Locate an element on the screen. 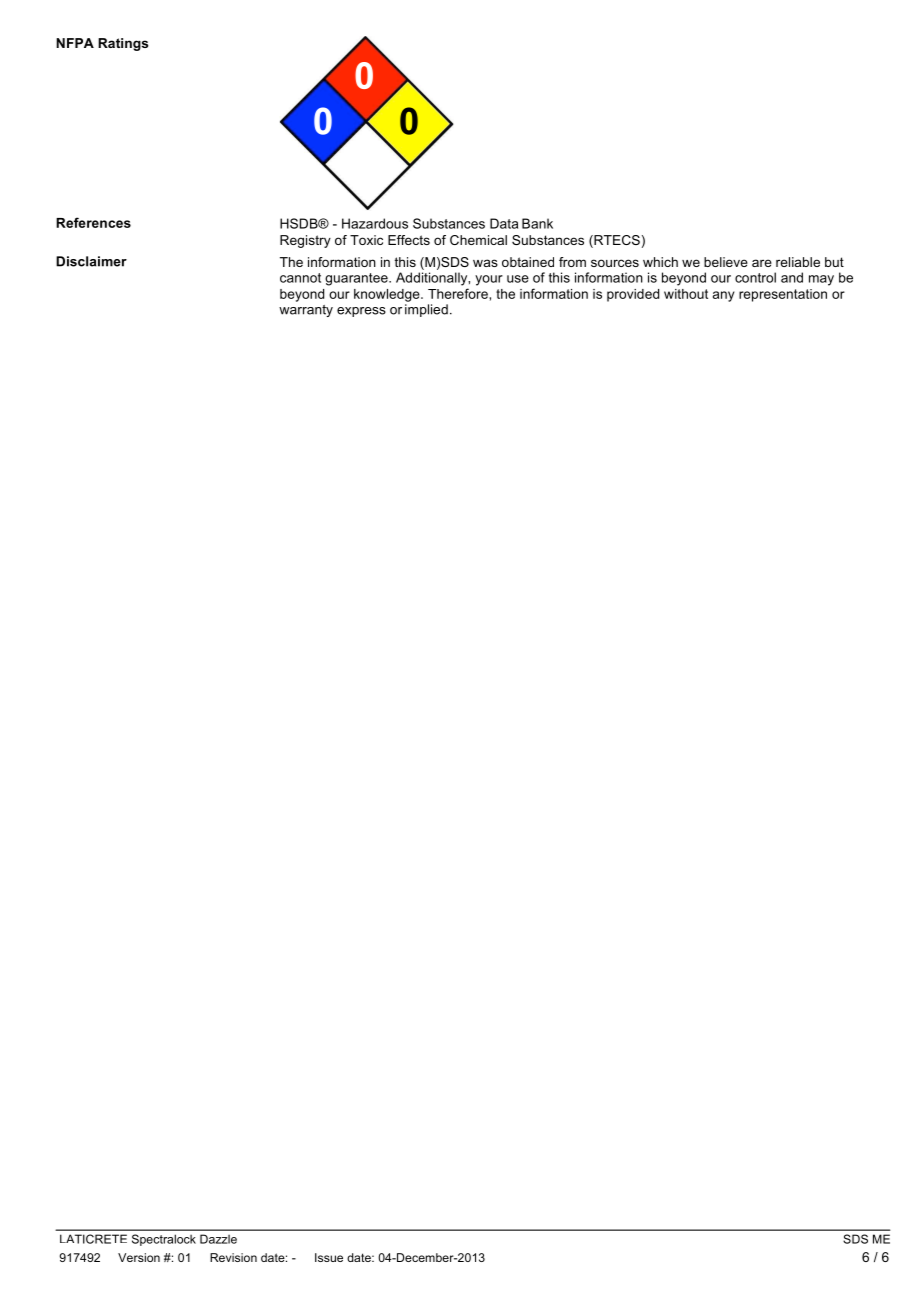 The width and height of the screenshot is (924, 1308). express is located at coordinates (361, 312).
